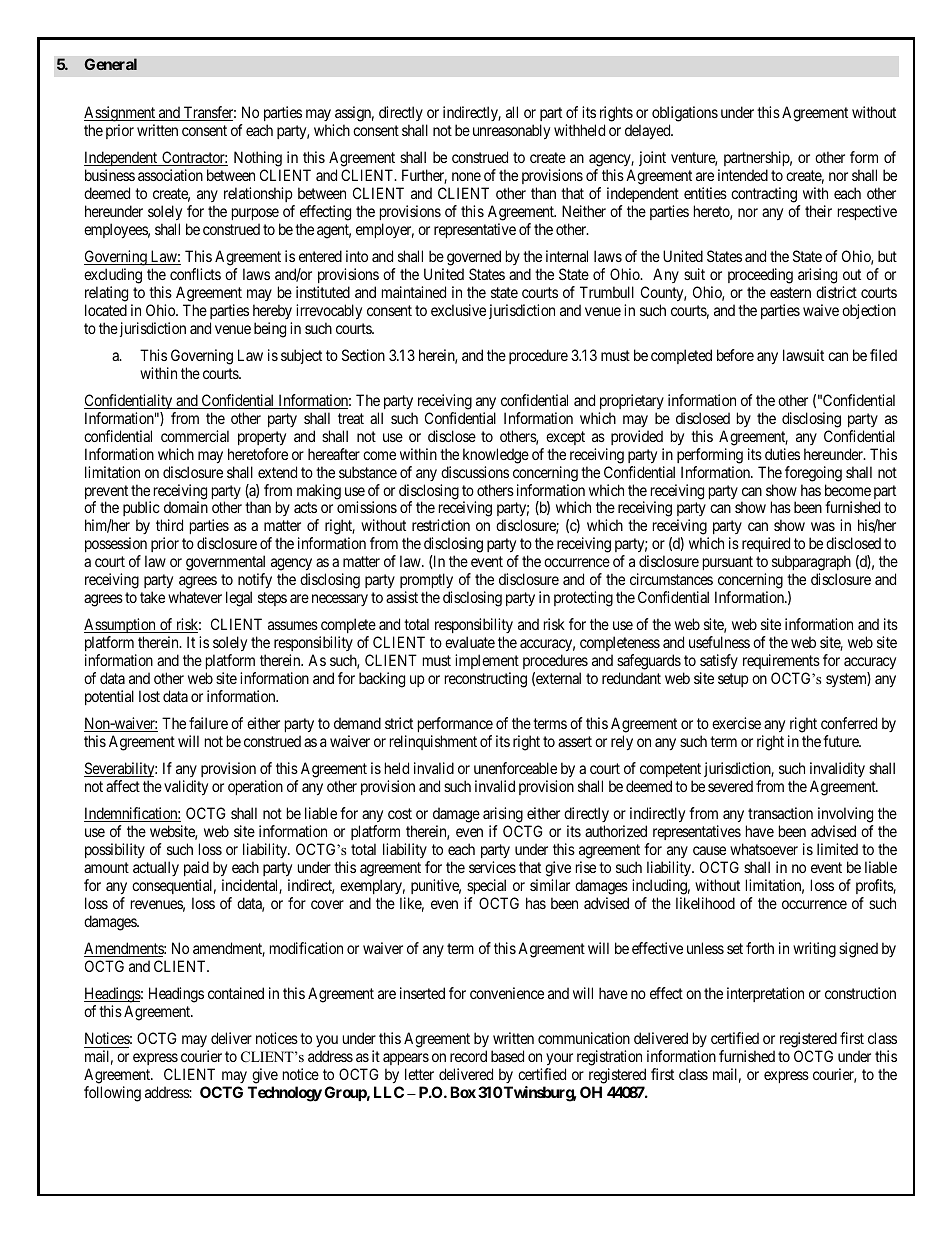 This screenshot has width=952, height=1233. I want to click on knowledge, so click(496, 456).
